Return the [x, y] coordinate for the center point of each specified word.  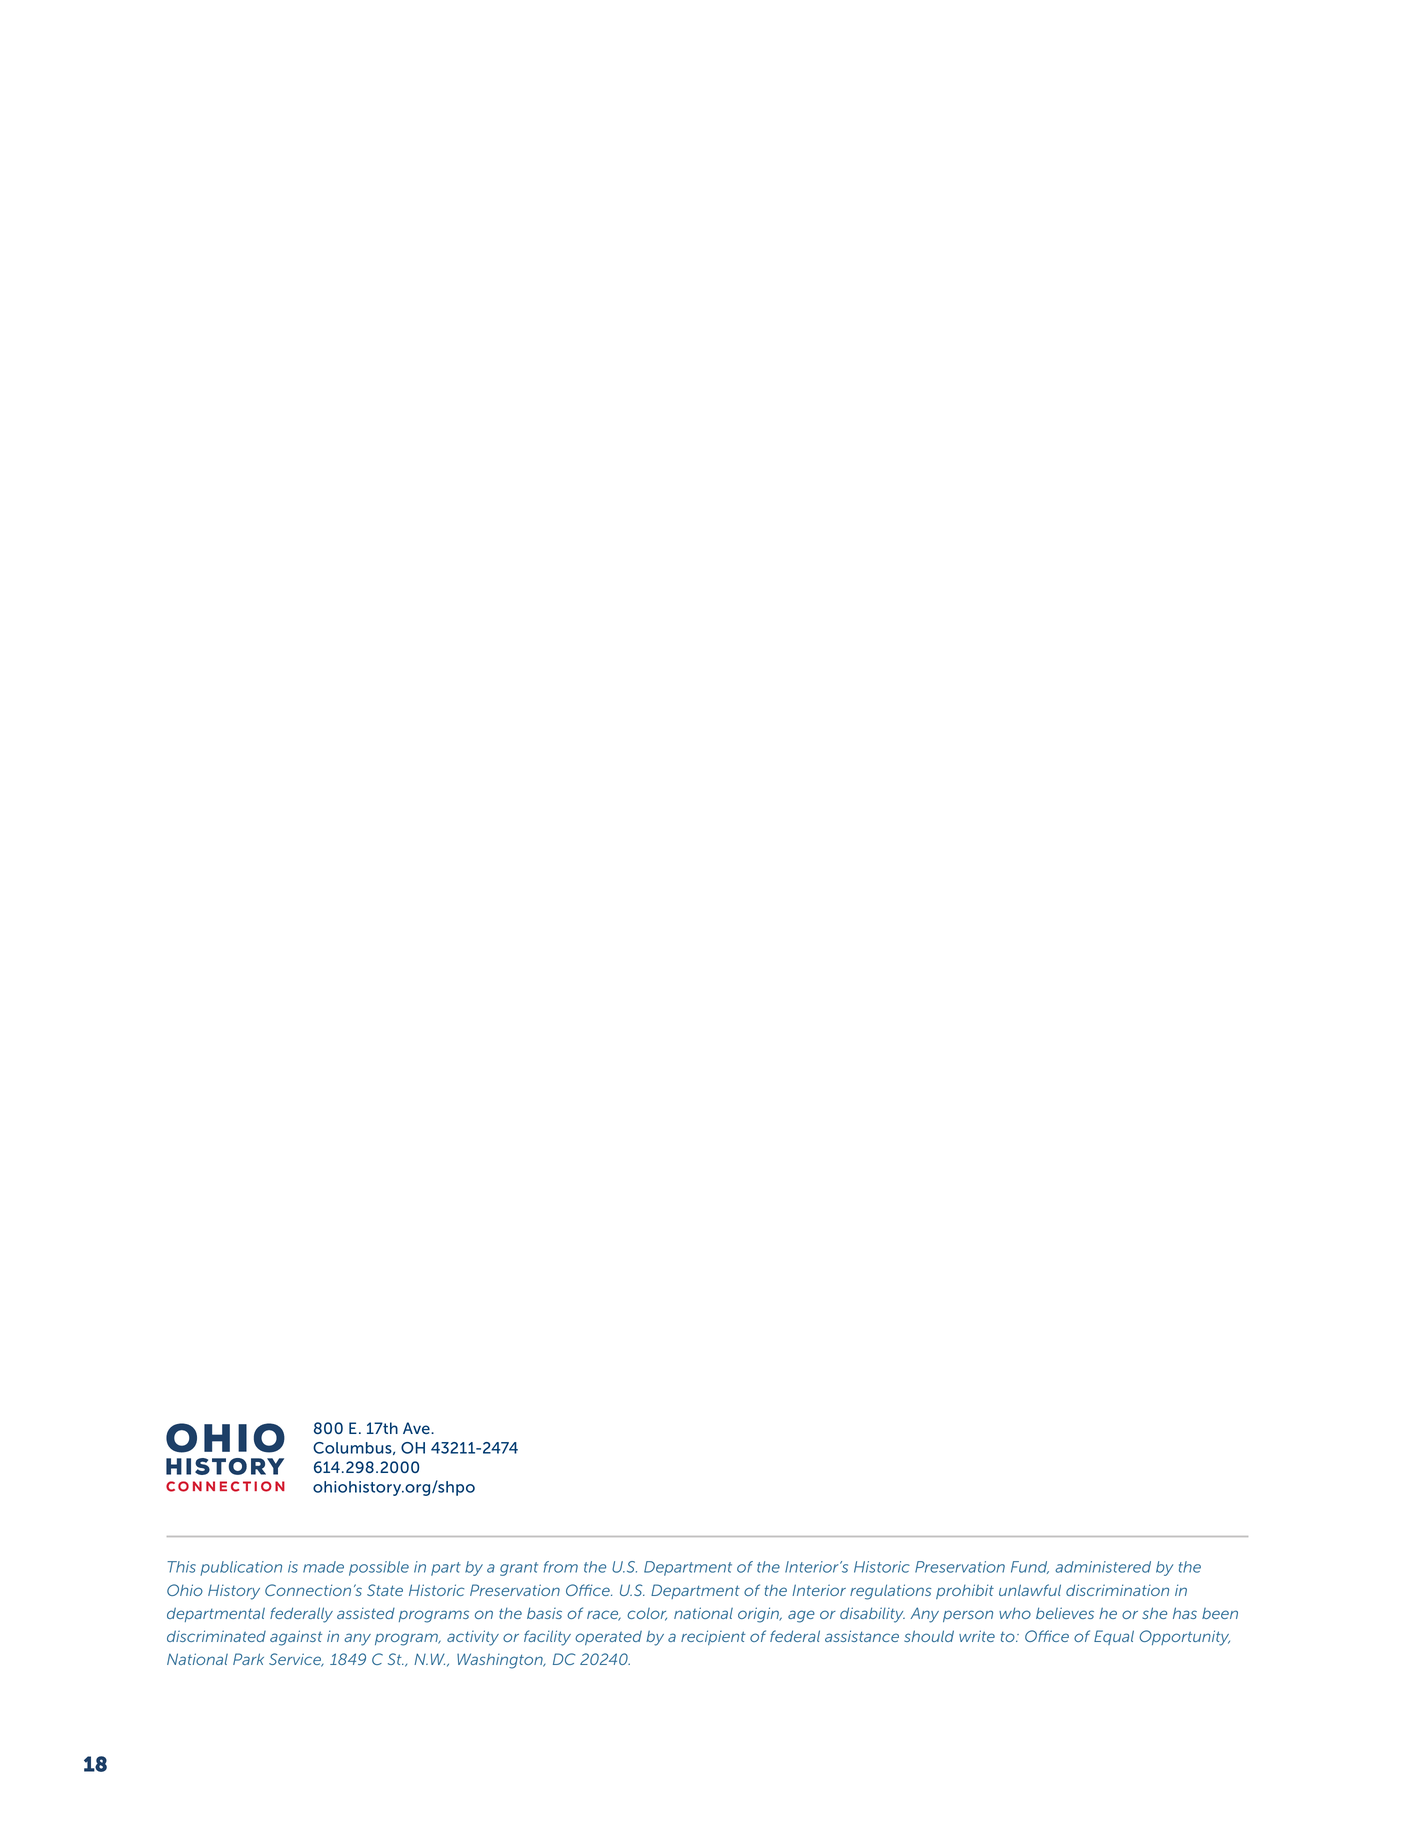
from [560, 1567]
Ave [417, 1428]
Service [296, 1660]
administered [1103, 1567]
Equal [1114, 1637]
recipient [713, 1637]
